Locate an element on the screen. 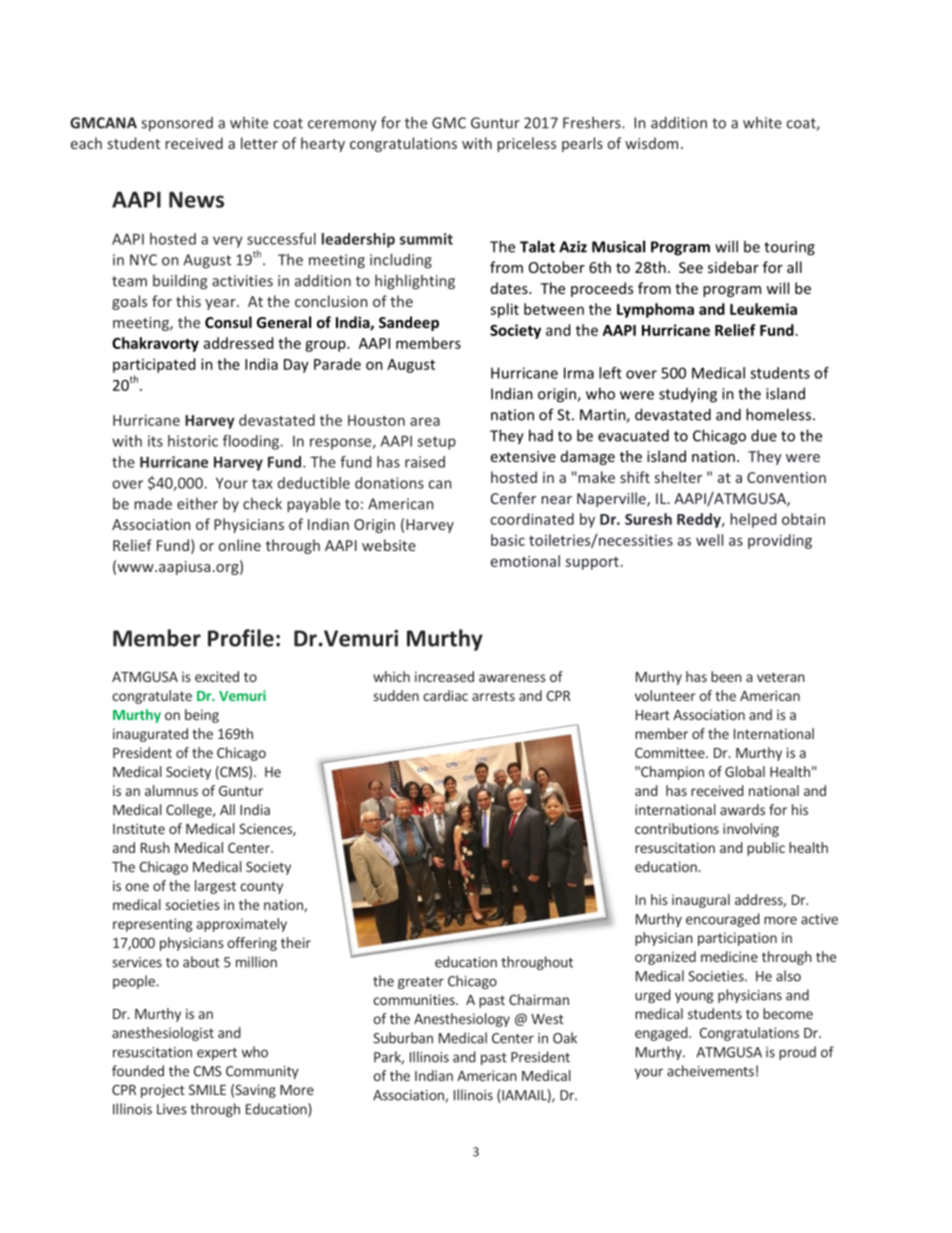 Image resolution: width=952 pixels, height=1233 pixels. project is located at coordinates (163, 1091).
